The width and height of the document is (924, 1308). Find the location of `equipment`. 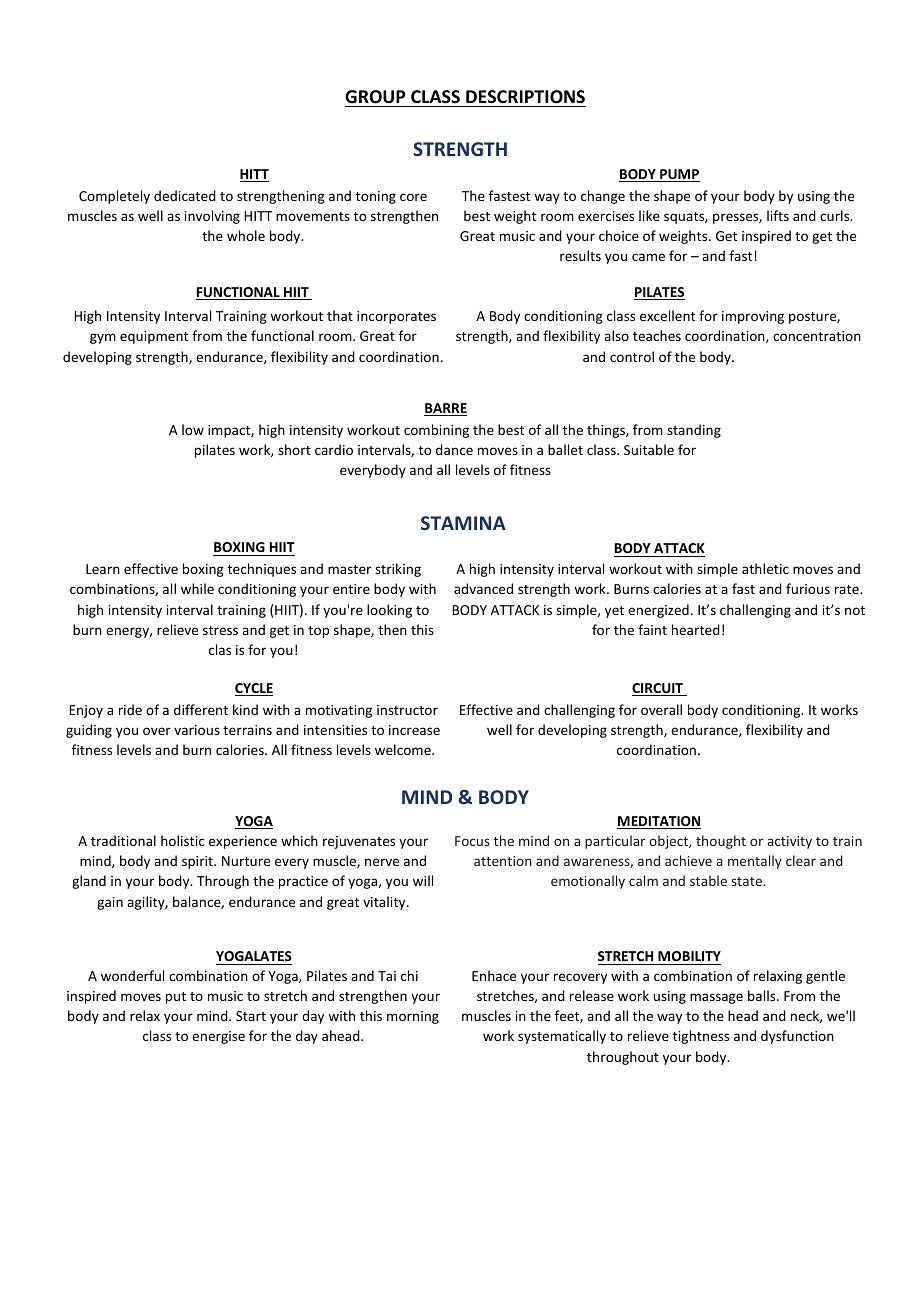

equipment is located at coordinates (154, 337).
